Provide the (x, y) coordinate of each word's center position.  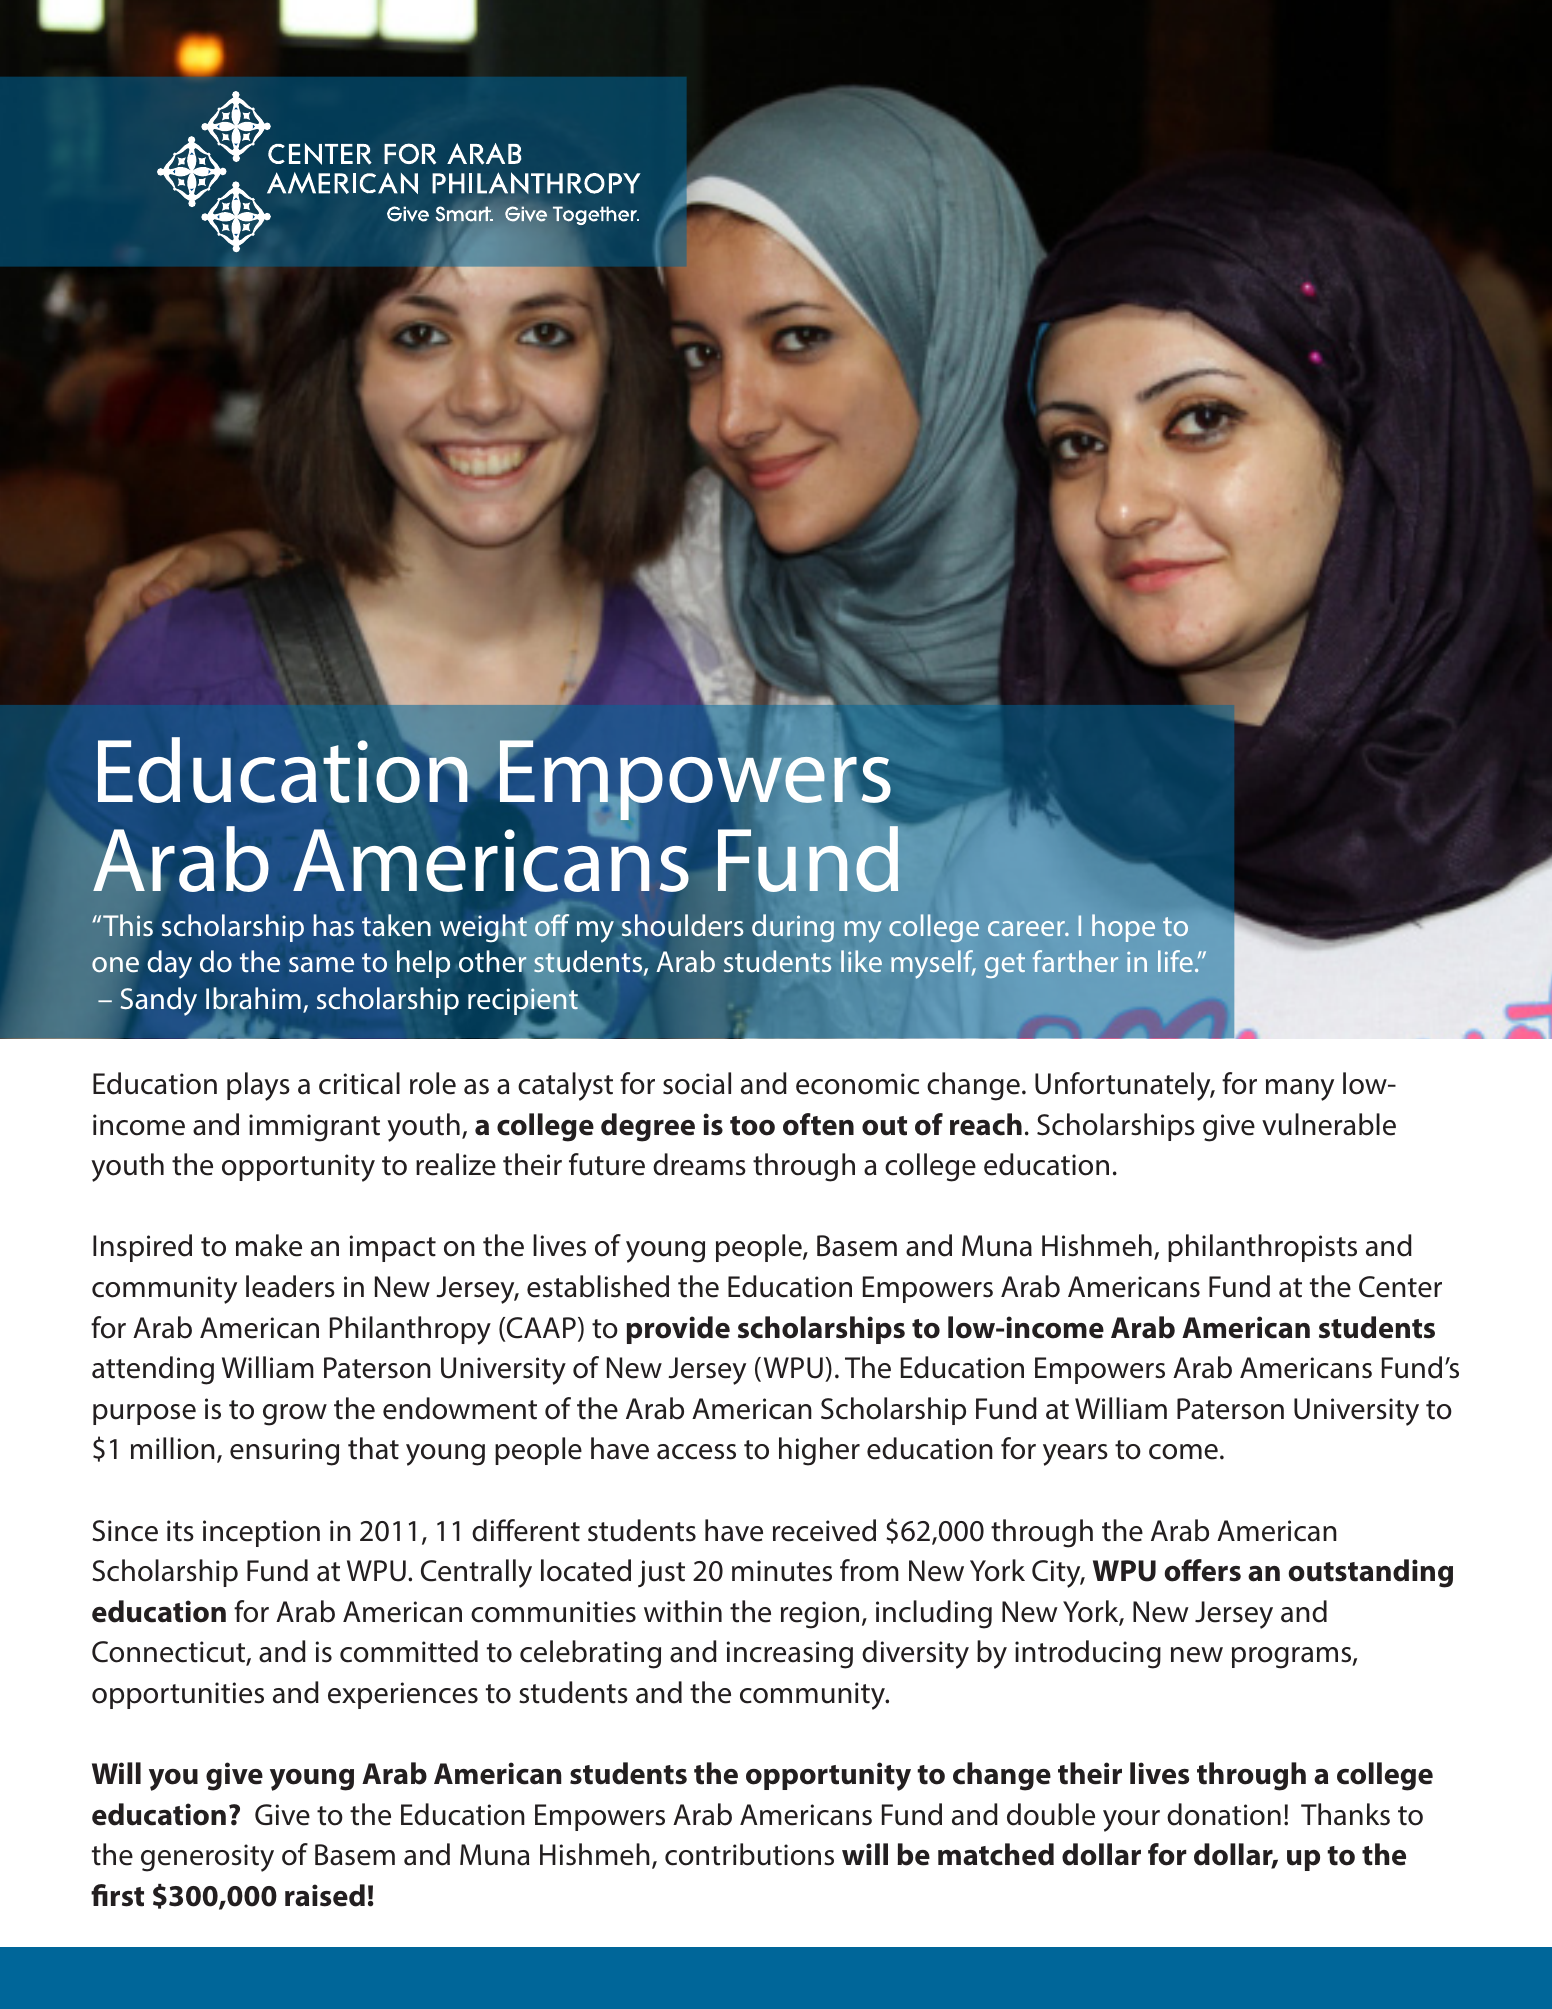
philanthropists (1262, 1248)
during (793, 928)
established (598, 1286)
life (1175, 961)
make (269, 1245)
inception (261, 1533)
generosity (207, 1858)
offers (1202, 1570)
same (321, 965)
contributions (749, 1854)
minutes (782, 1571)
